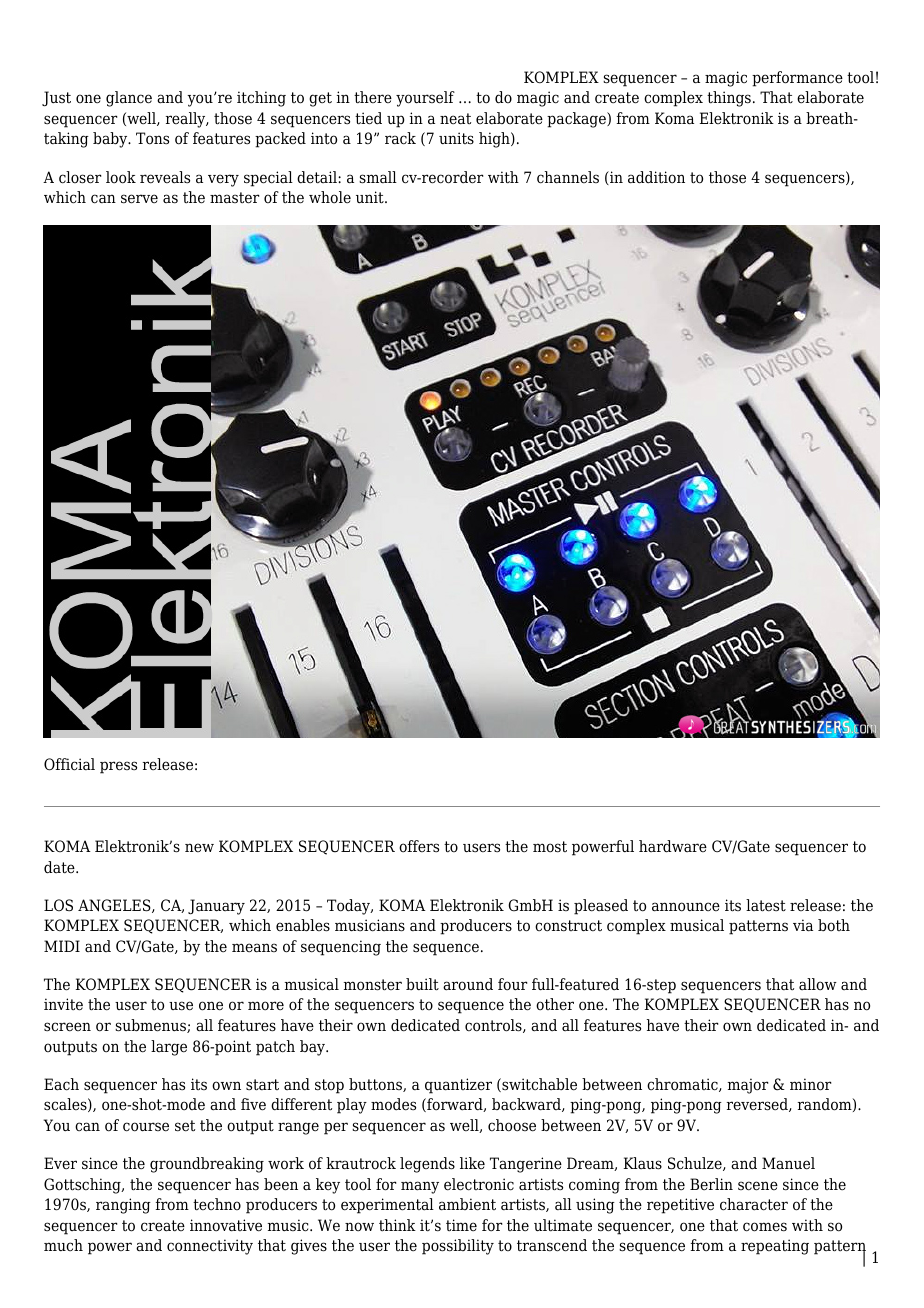 Image resolution: width=924 pixels, height=1308 pixels. What do you see at coordinates (673, 846) in the screenshot?
I see `hardware` at bounding box center [673, 846].
